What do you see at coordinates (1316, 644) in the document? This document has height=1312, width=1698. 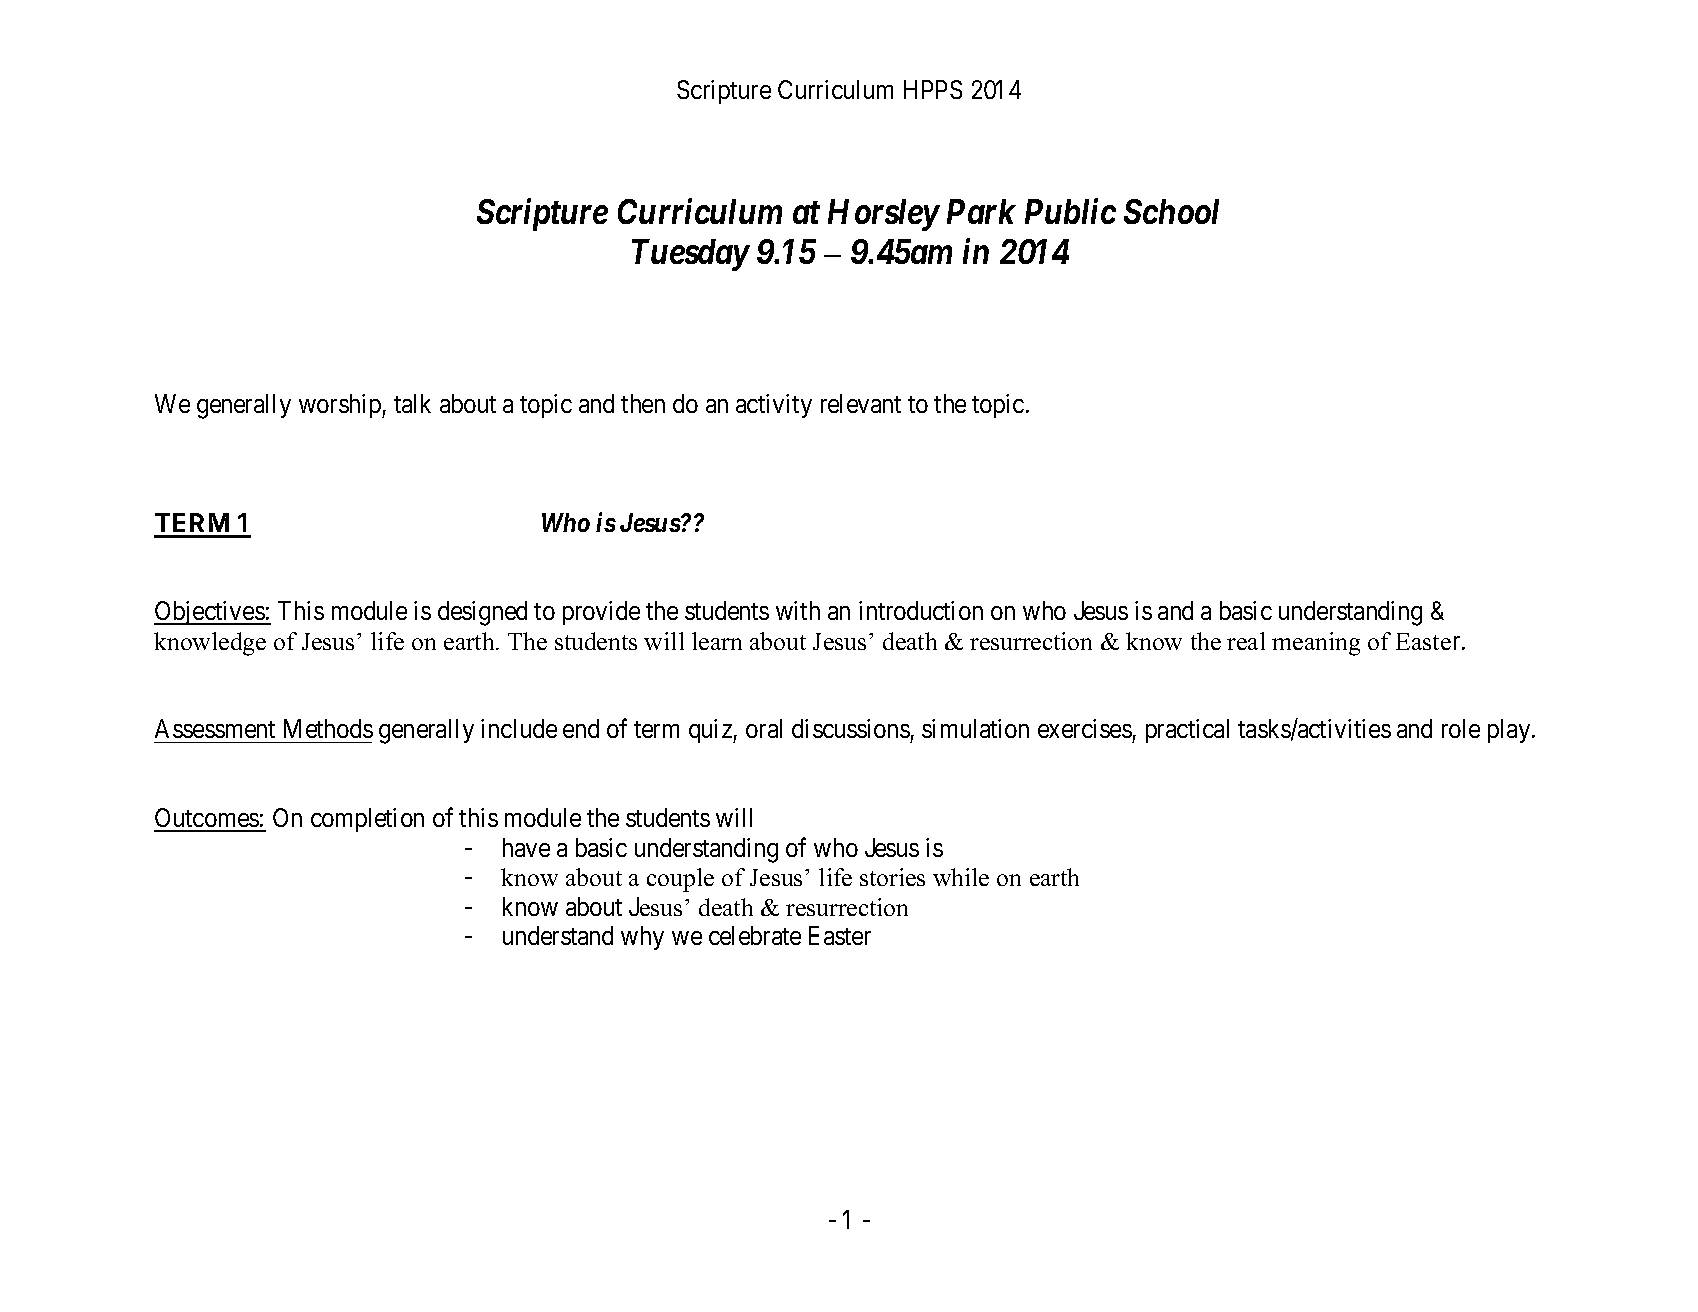 I see `meaning` at bounding box center [1316, 644].
